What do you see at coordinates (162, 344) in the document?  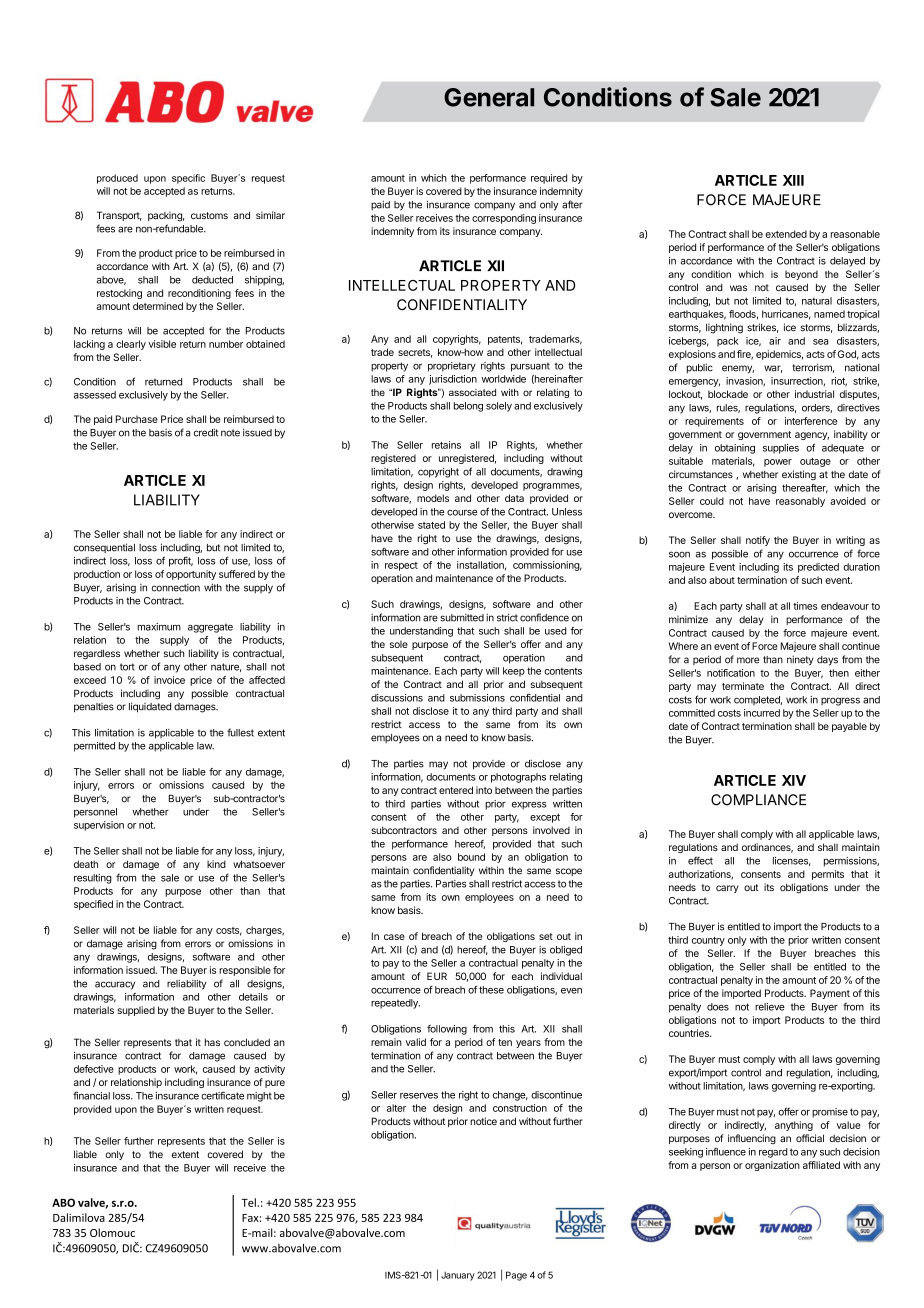 I see `visible` at bounding box center [162, 344].
